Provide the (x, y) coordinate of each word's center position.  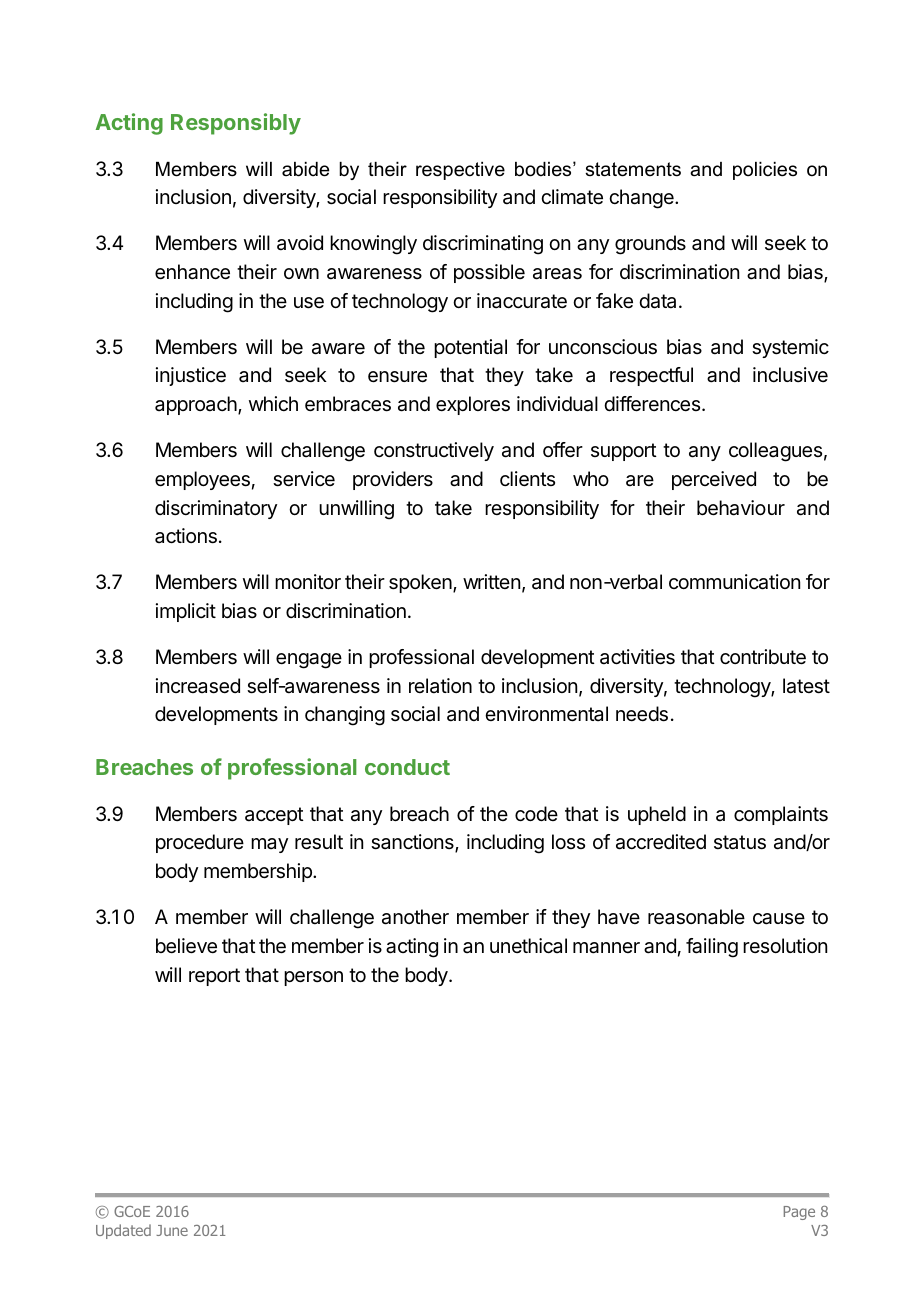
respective (460, 171)
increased (198, 686)
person (313, 978)
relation (440, 686)
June (172, 1230)
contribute (763, 657)
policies (765, 171)
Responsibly (236, 124)
